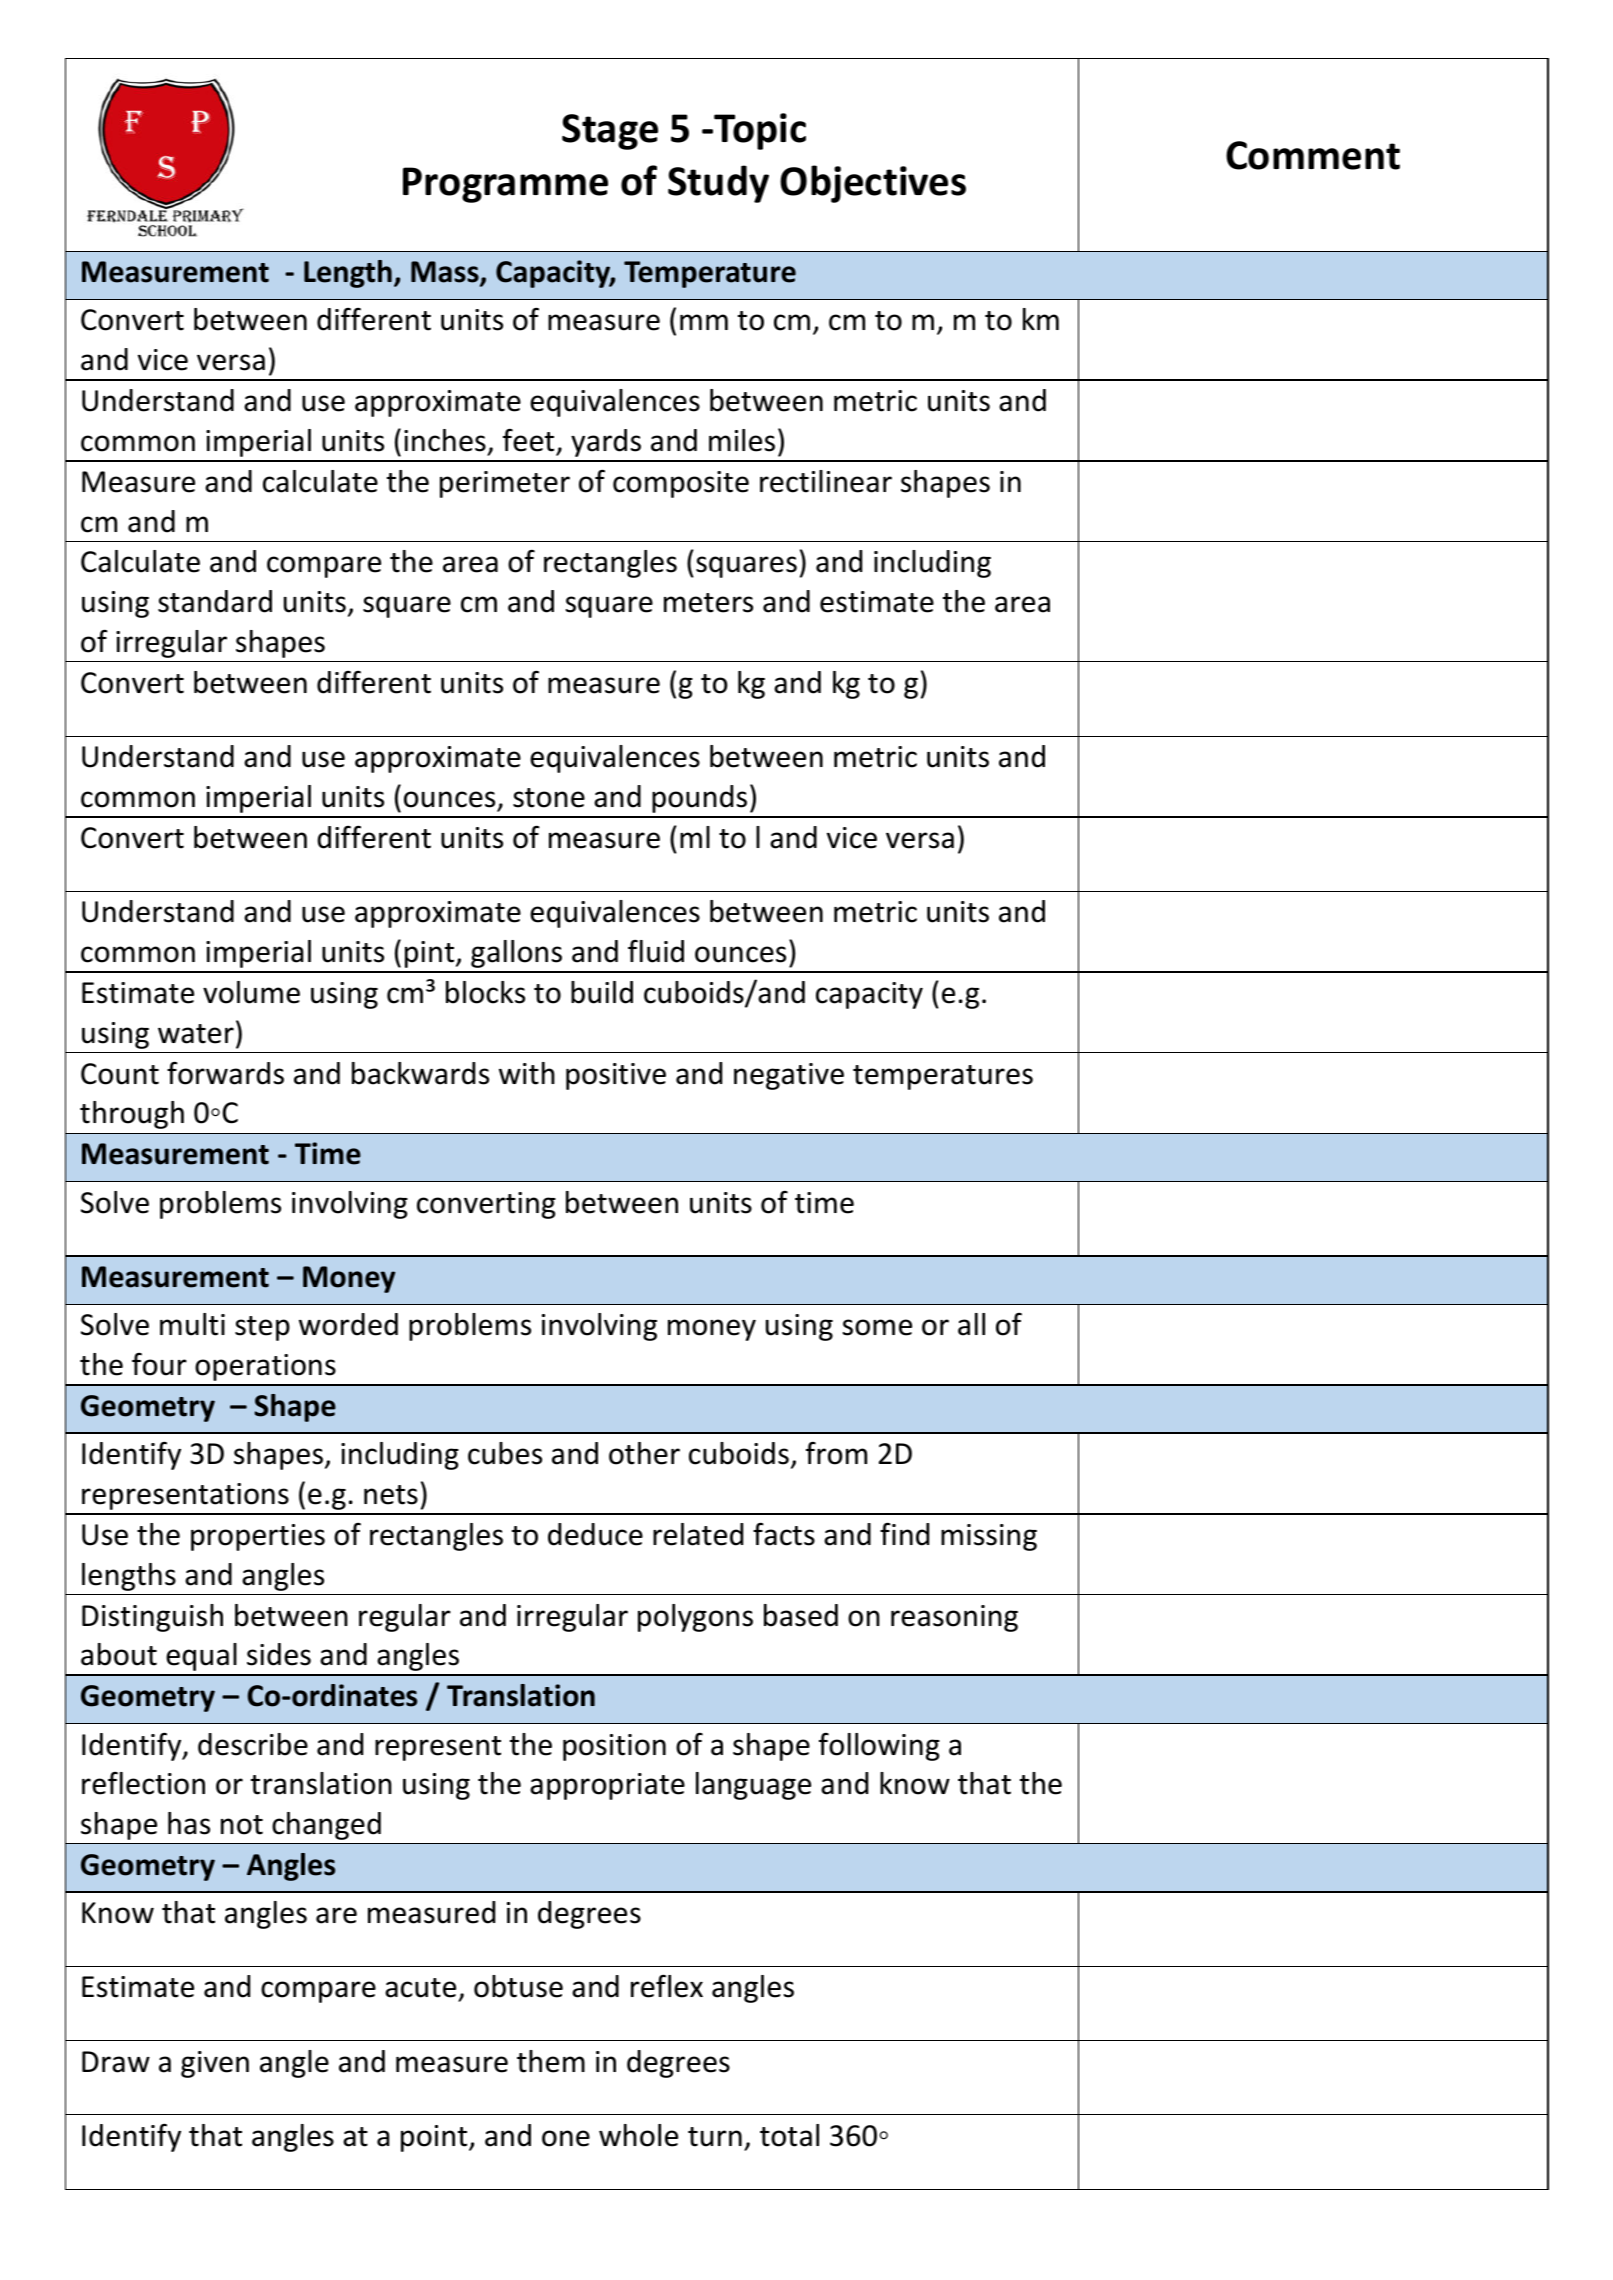 The height and width of the screenshot is (2280, 1613). I want to click on given, so click(215, 2064).
